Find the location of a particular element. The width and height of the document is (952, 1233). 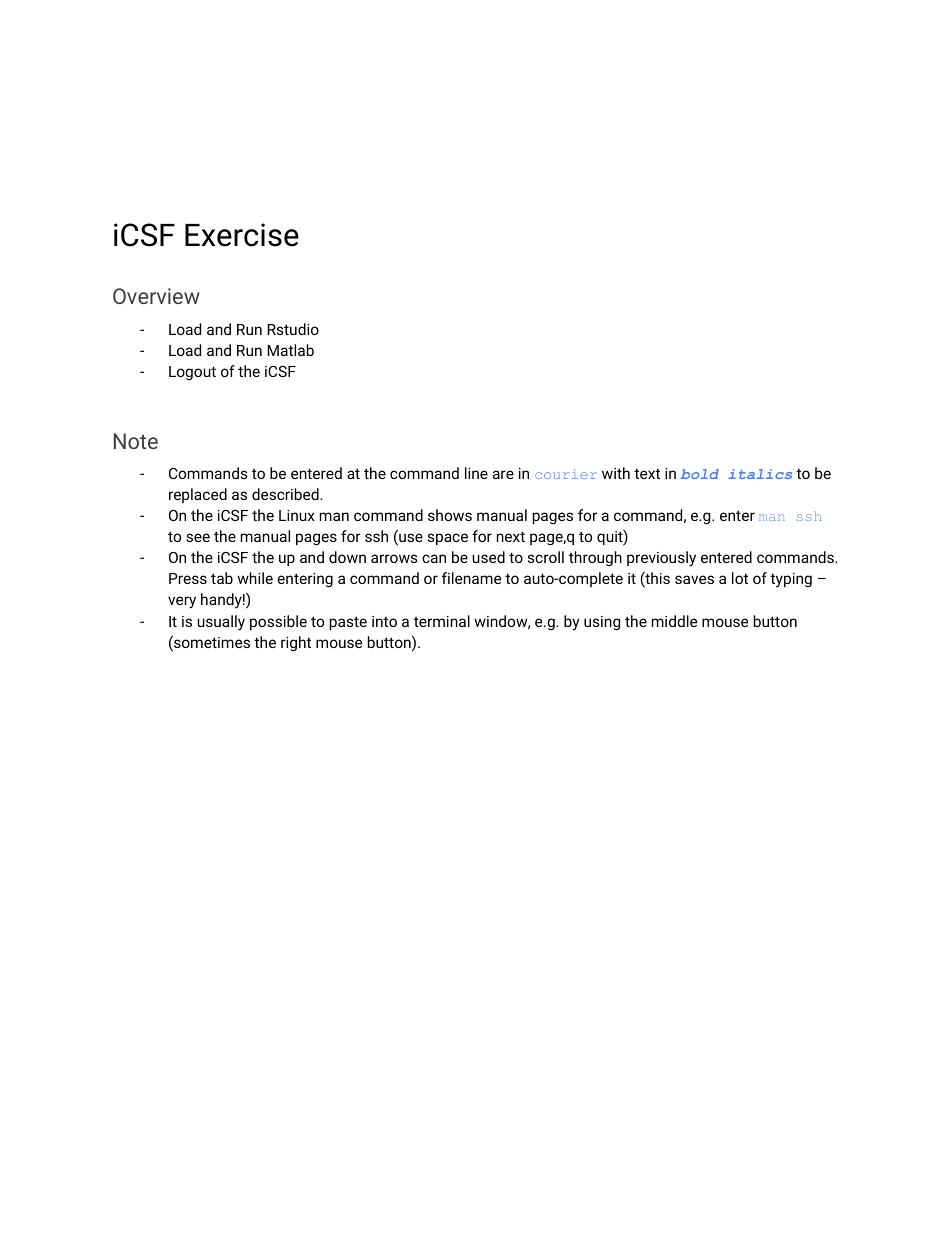

Logout is located at coordinates (192, 373).
